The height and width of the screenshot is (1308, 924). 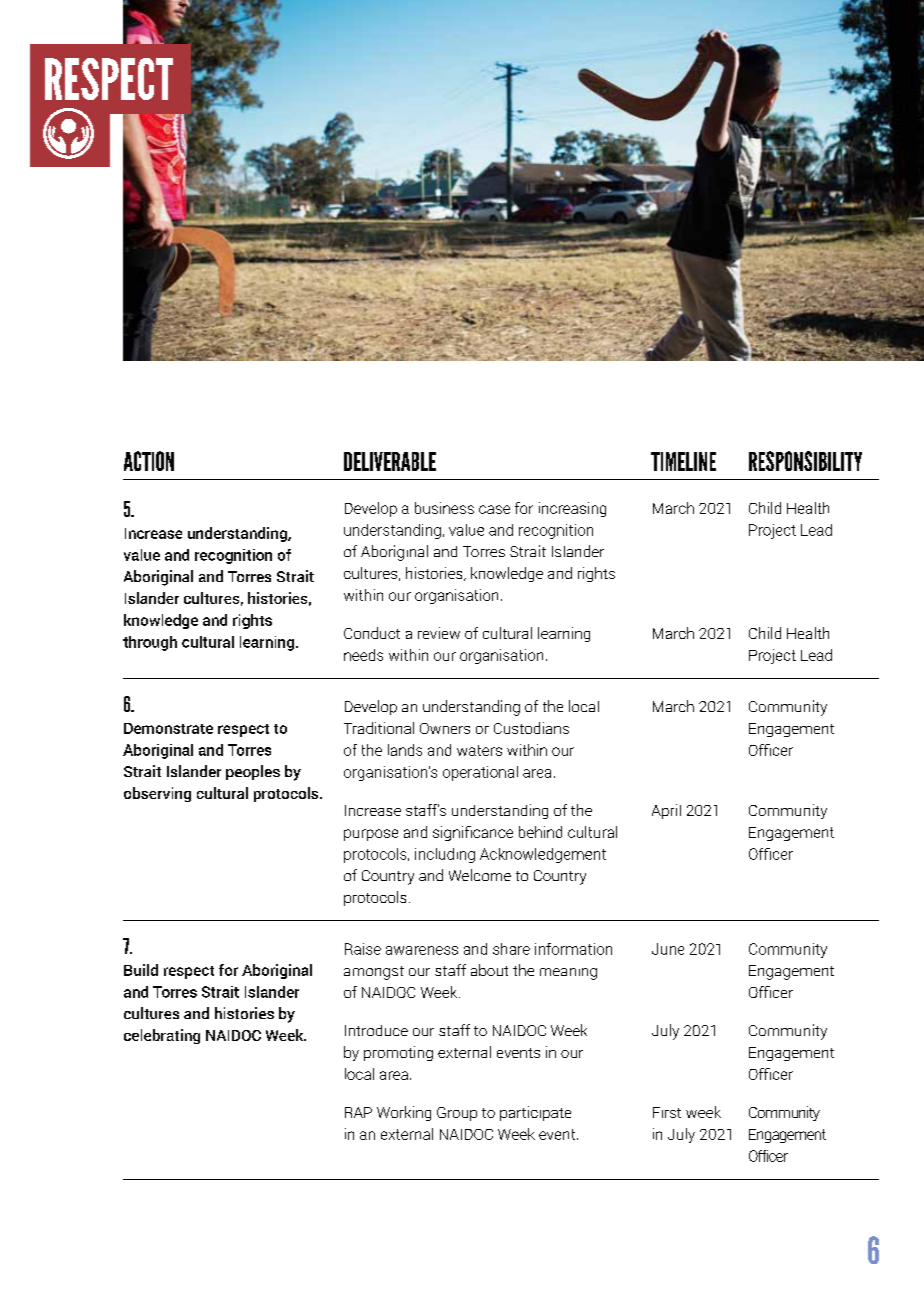 I want to click on celebrating, so click(x=162, y=1036).
